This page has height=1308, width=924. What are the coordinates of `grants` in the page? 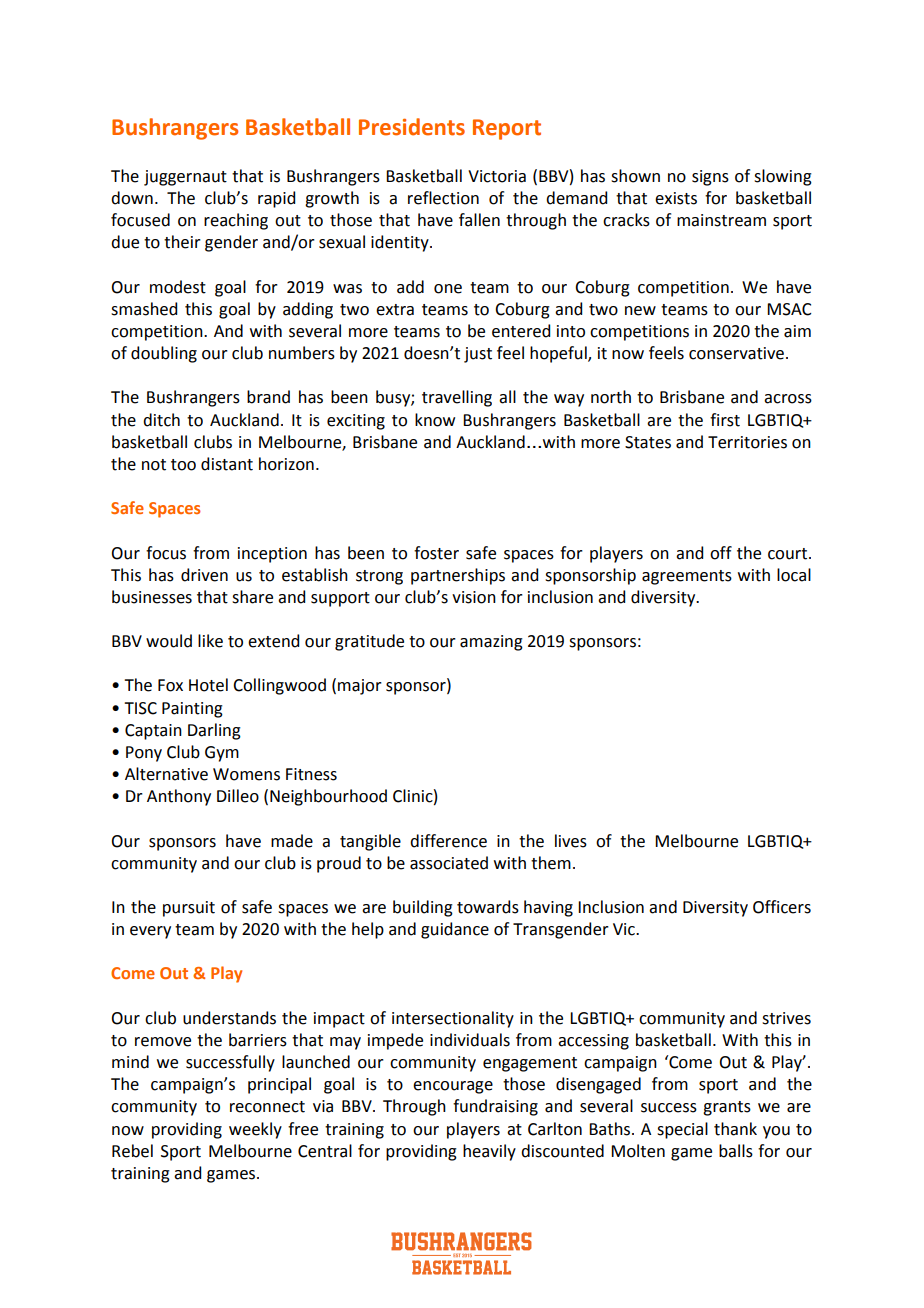 It's located at (727, 1108).
